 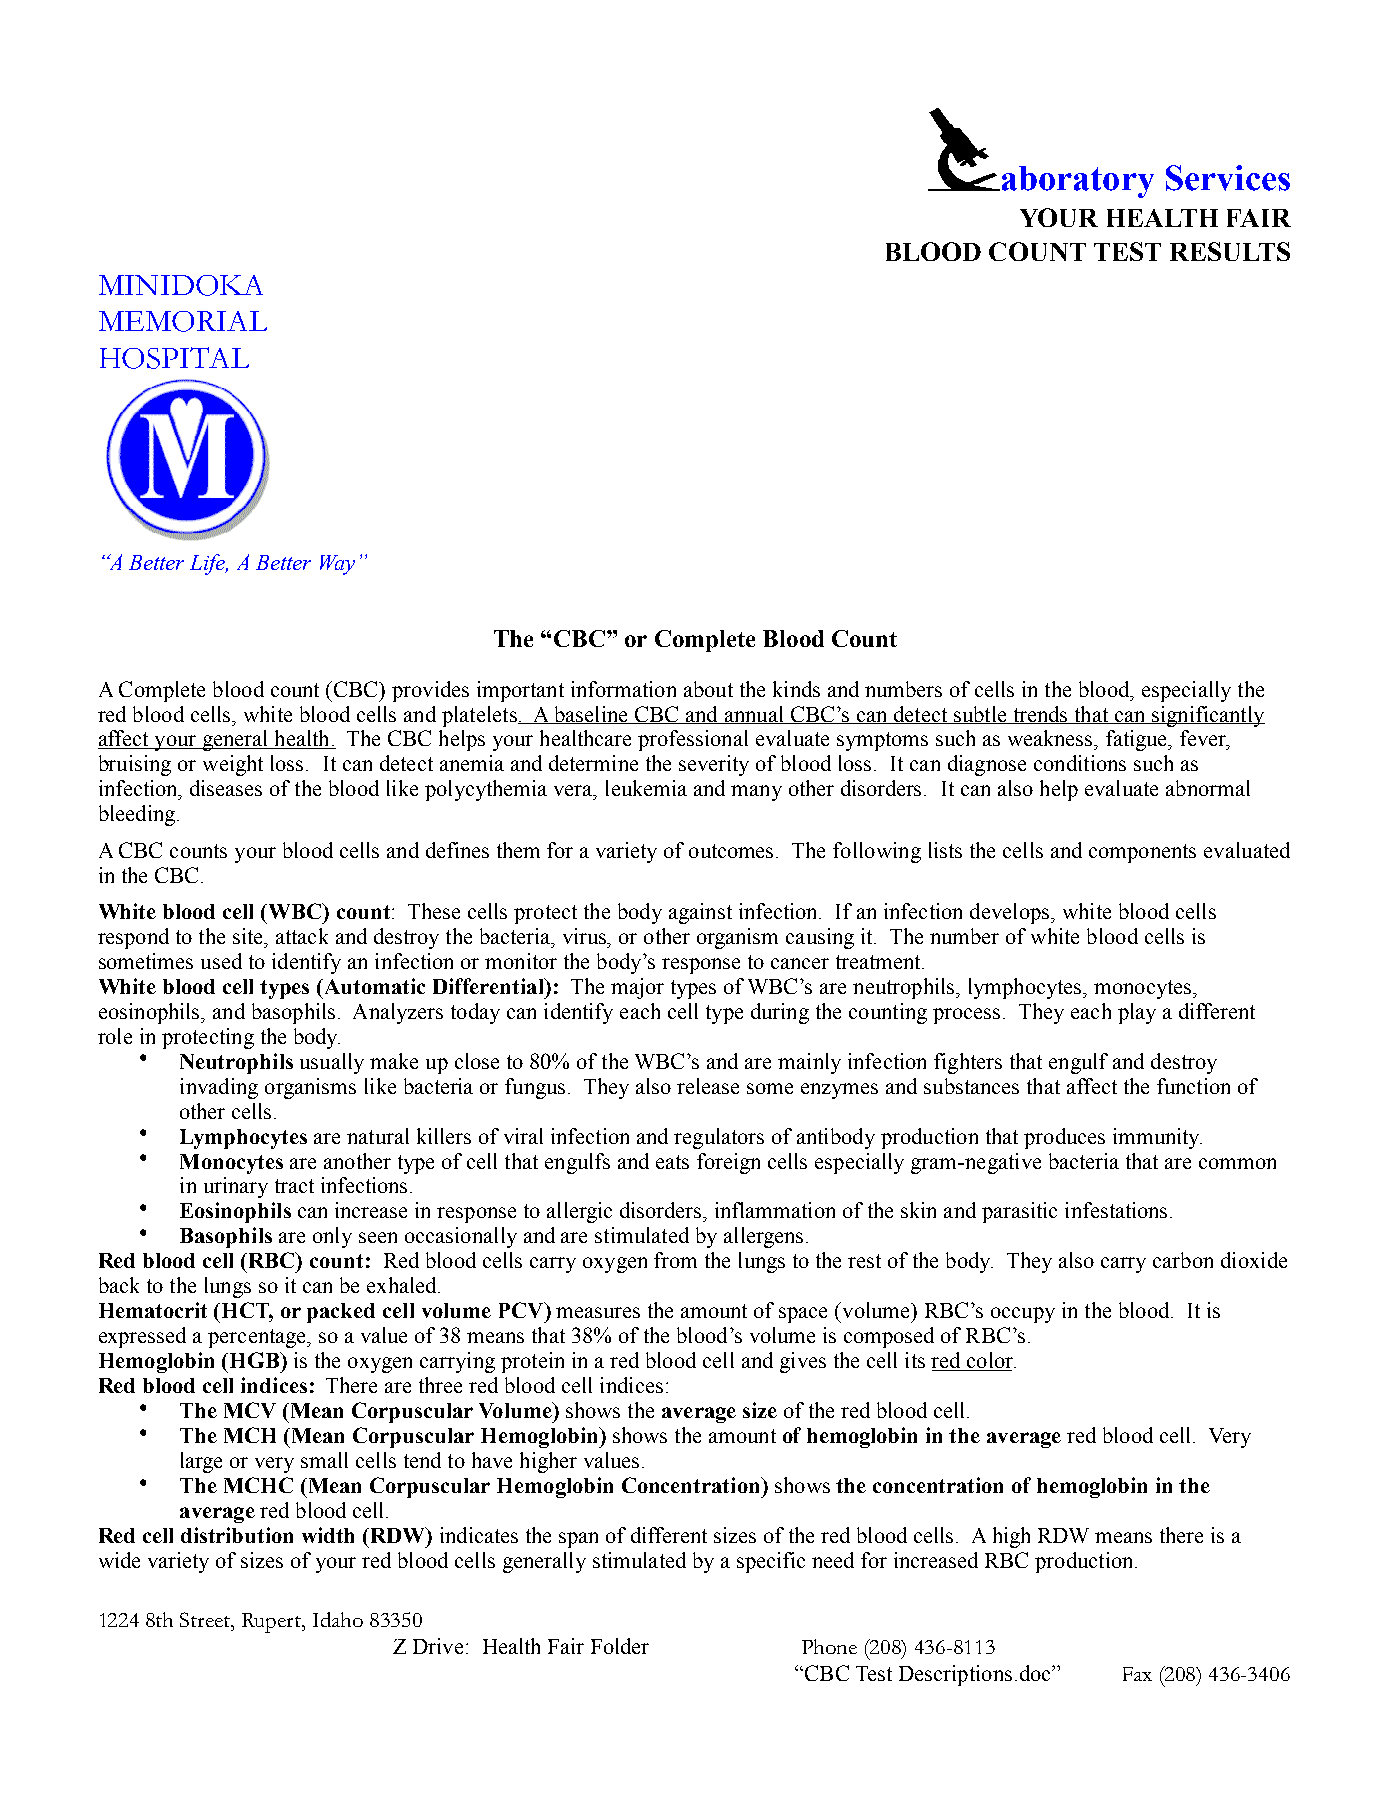 What do you see at coordinates (273, 1623) in the image?
I see `Rupert` at bounding box center [273, 1623].
